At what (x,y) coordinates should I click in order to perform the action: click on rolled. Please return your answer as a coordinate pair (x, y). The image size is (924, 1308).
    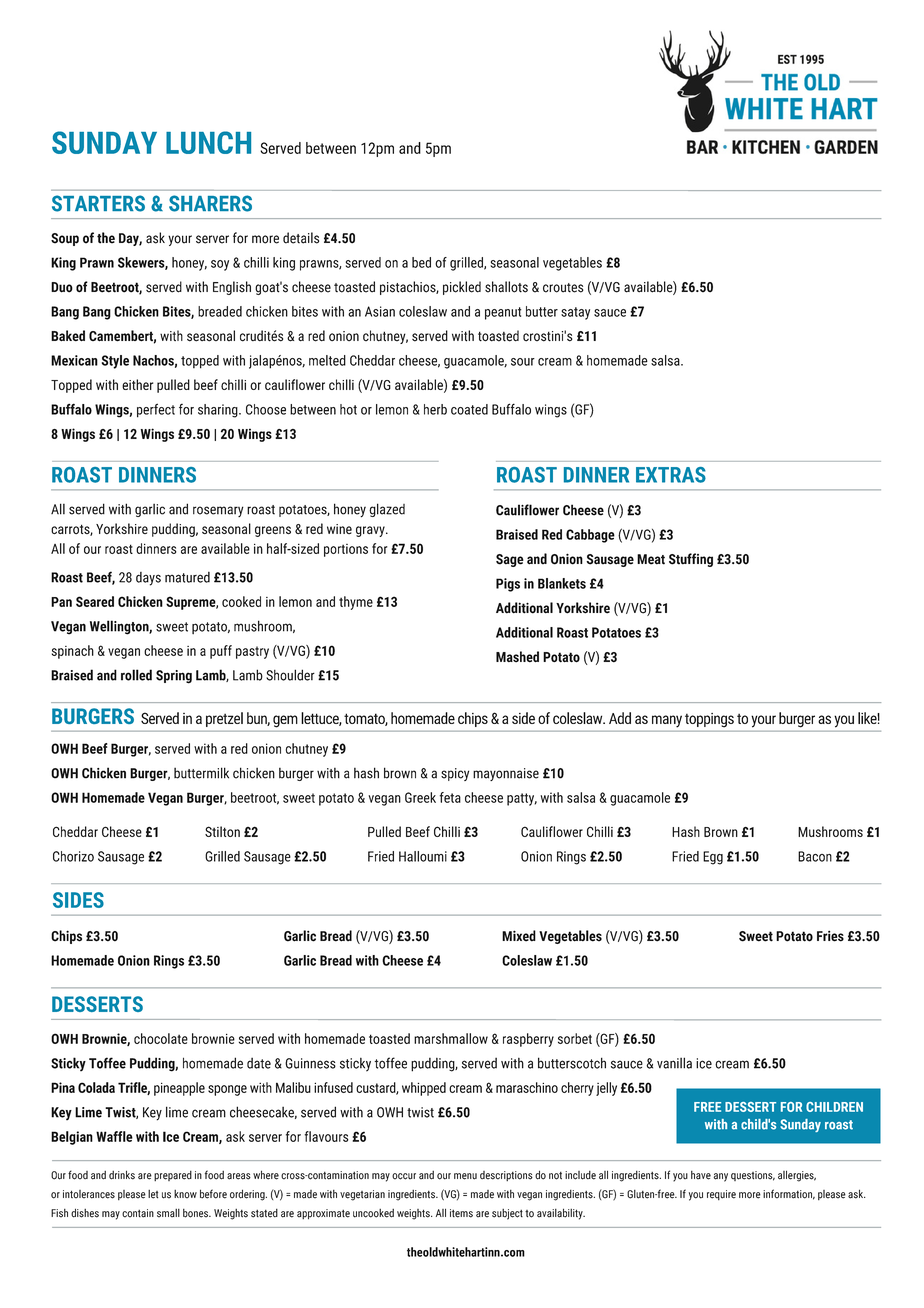
    Looking at the image, I should click on (136, 675).
